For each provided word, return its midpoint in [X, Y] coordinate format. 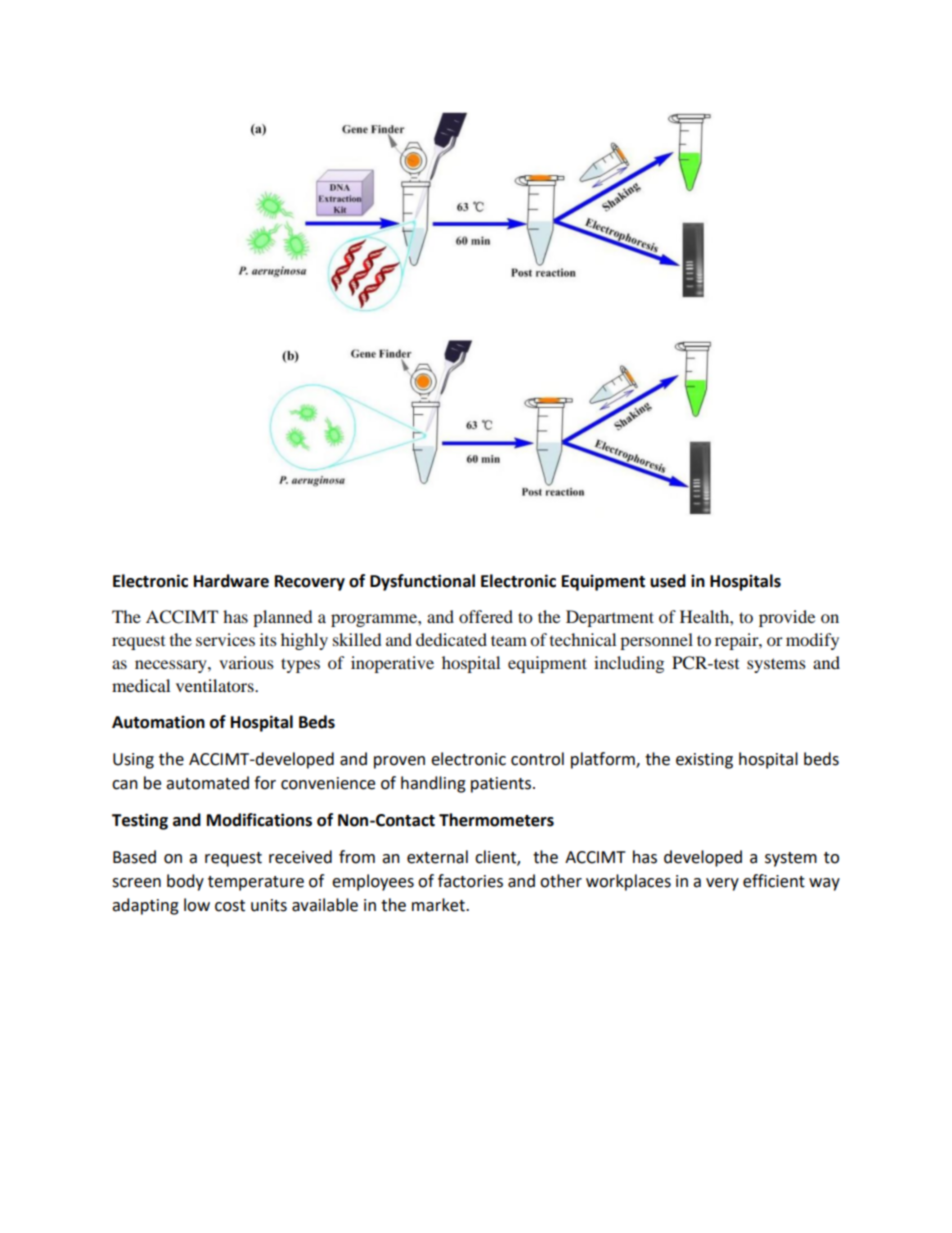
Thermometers [496, 820]
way [824, 884]
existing [704, 761]
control [537, 759]
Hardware [231, 581]
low [197, 905]
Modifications [259, 820]
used [668, 581]
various [246, 662]
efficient [774, 881]
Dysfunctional [422, 582]
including [629, 664]
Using [133, 761]
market [439, 905]
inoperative [392, 664]
